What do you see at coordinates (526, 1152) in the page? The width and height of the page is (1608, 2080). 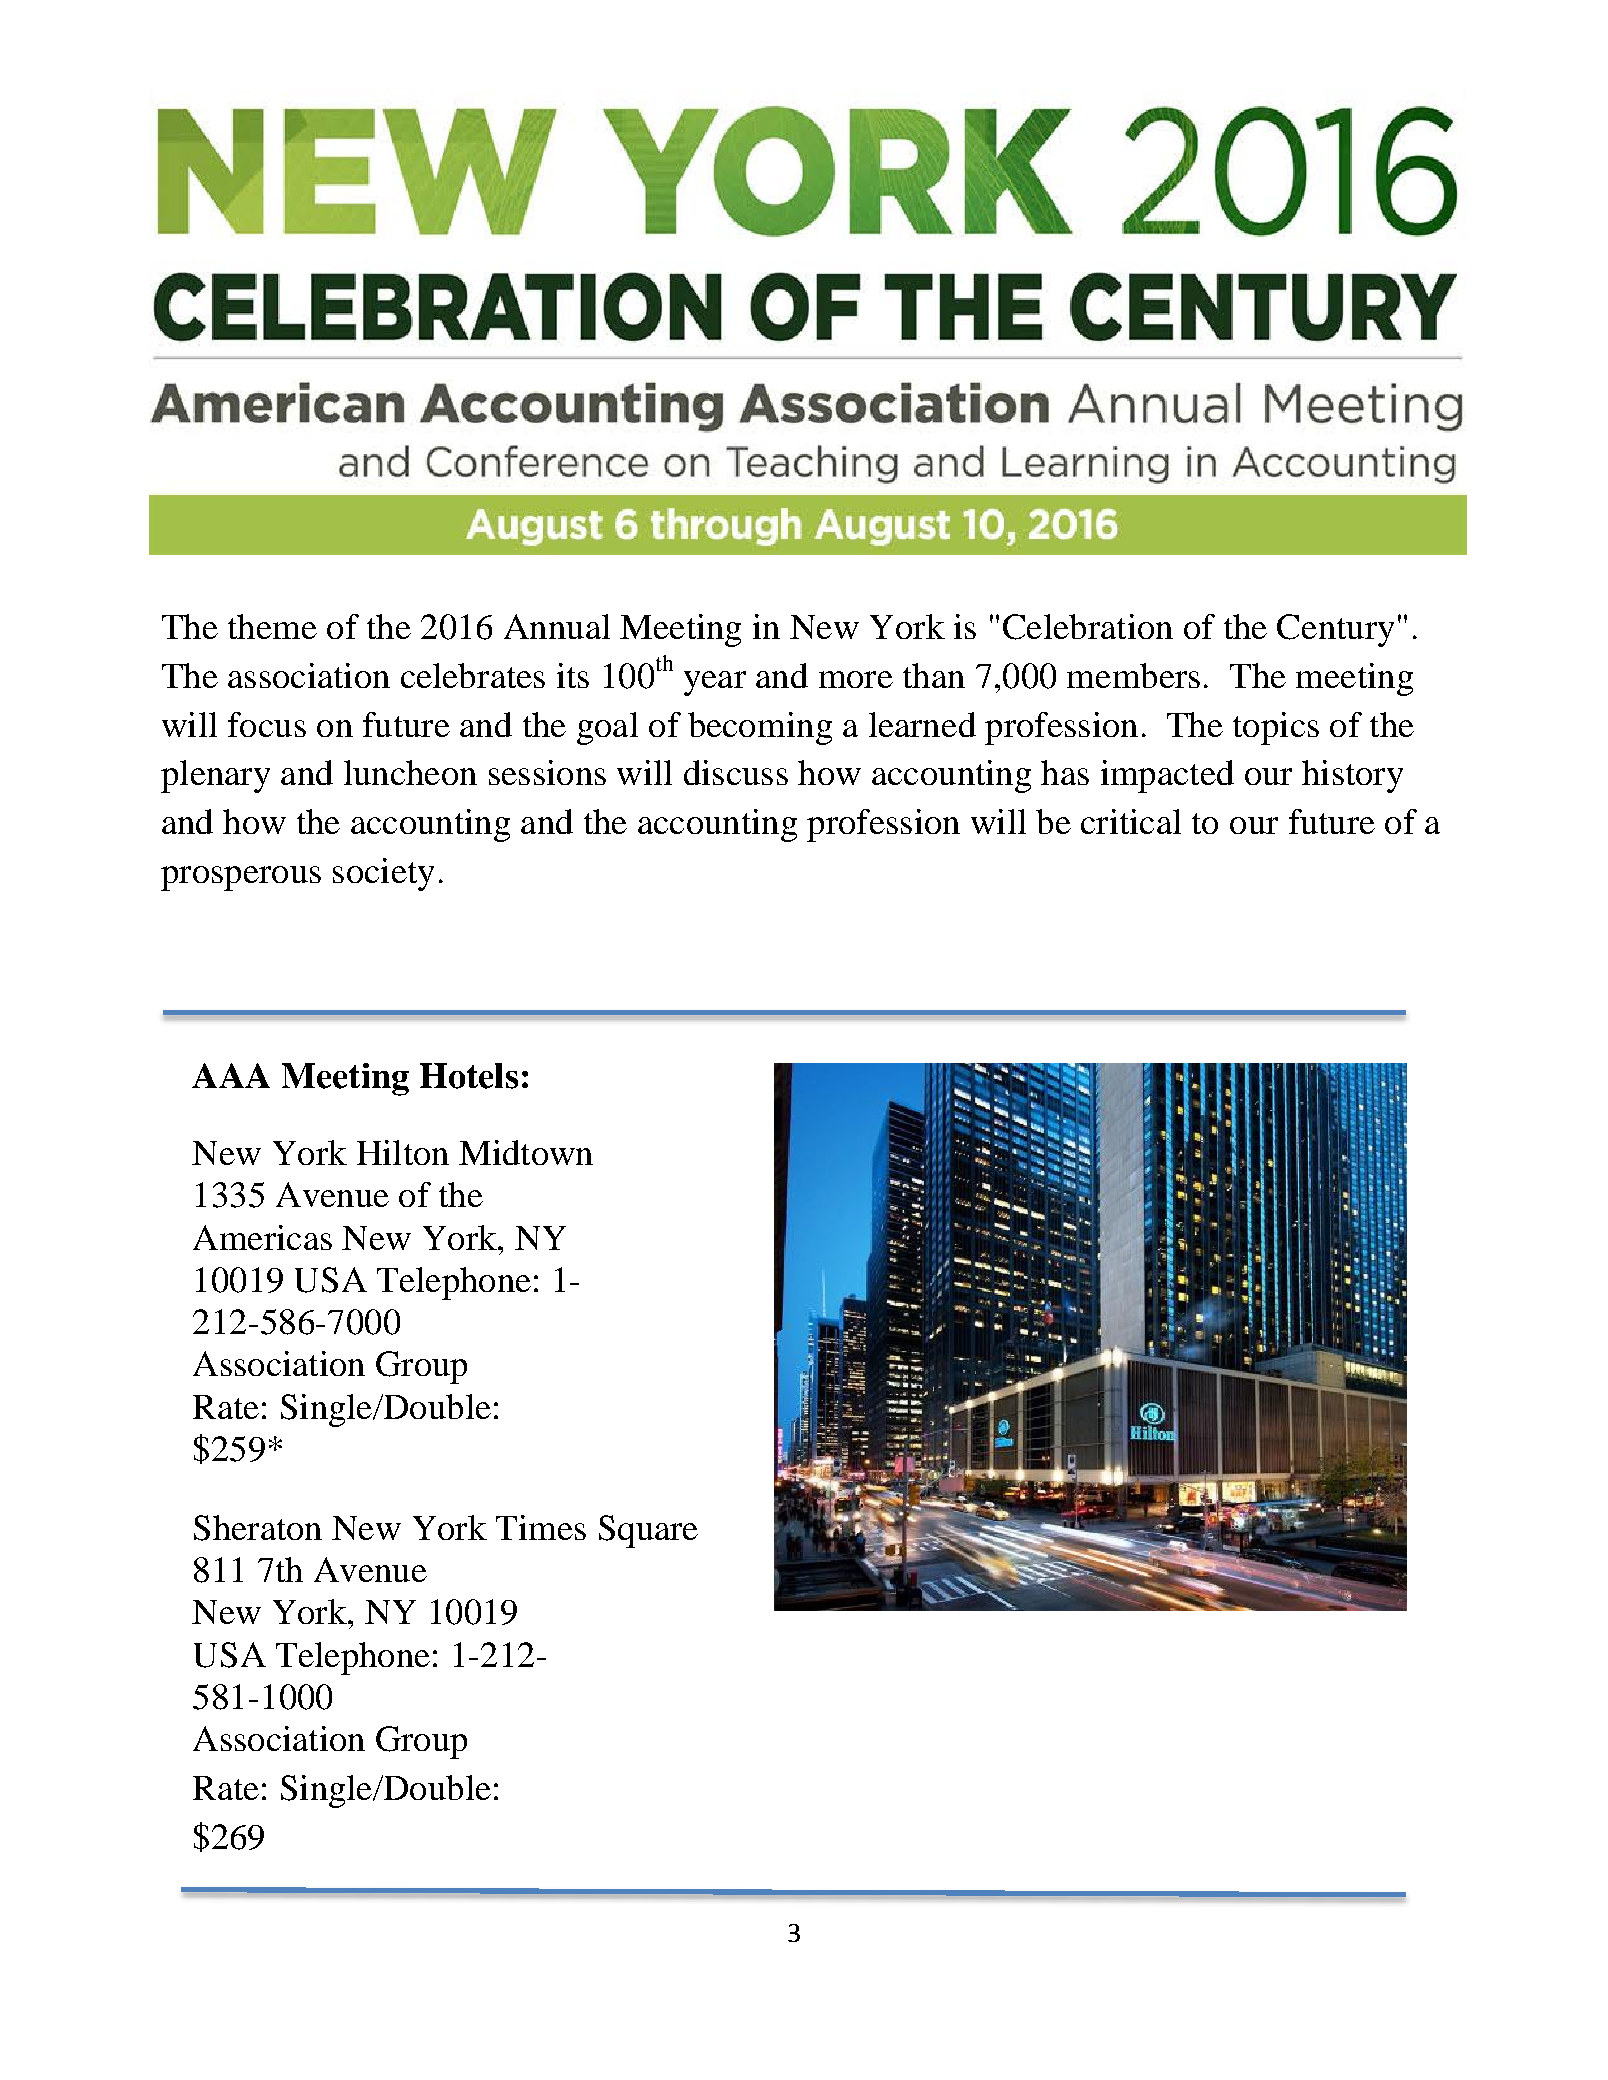 I see `Midtown` at bounding box center [526, 1152].
